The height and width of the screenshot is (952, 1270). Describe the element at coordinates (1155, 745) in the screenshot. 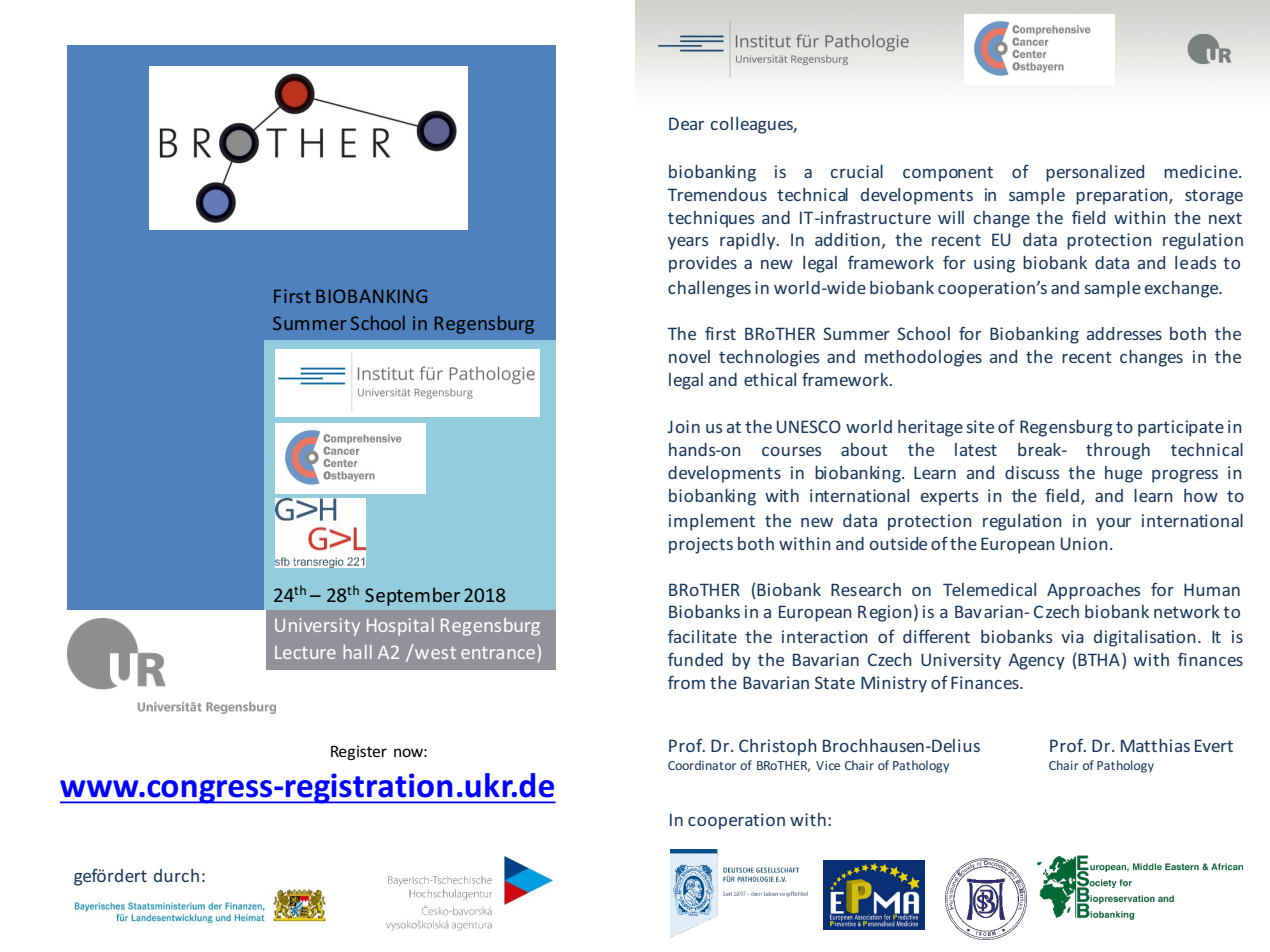

I see `Matthias` at that location.
